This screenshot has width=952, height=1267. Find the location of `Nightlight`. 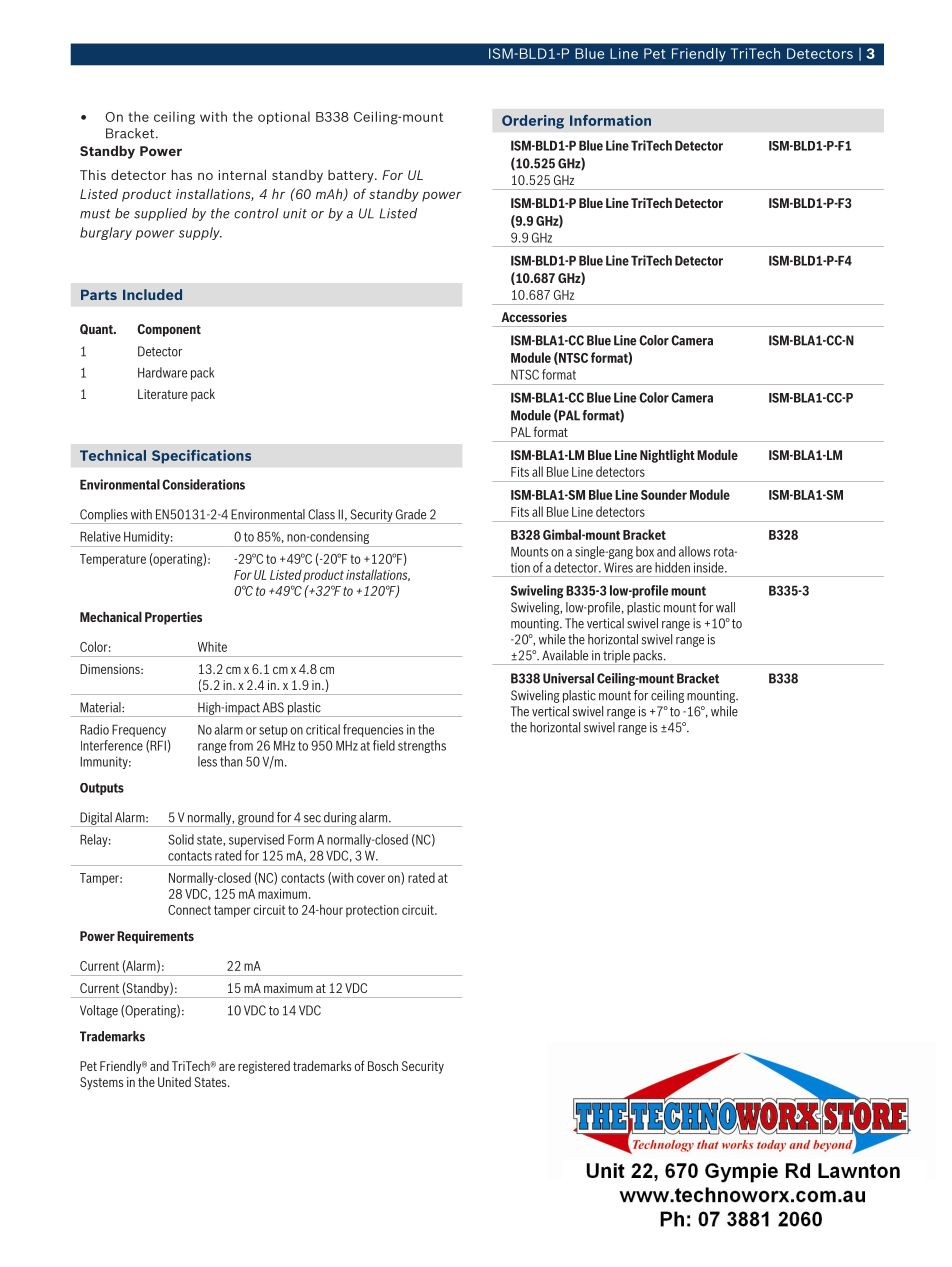

Nightlight is located at coordinates (667, 456).
